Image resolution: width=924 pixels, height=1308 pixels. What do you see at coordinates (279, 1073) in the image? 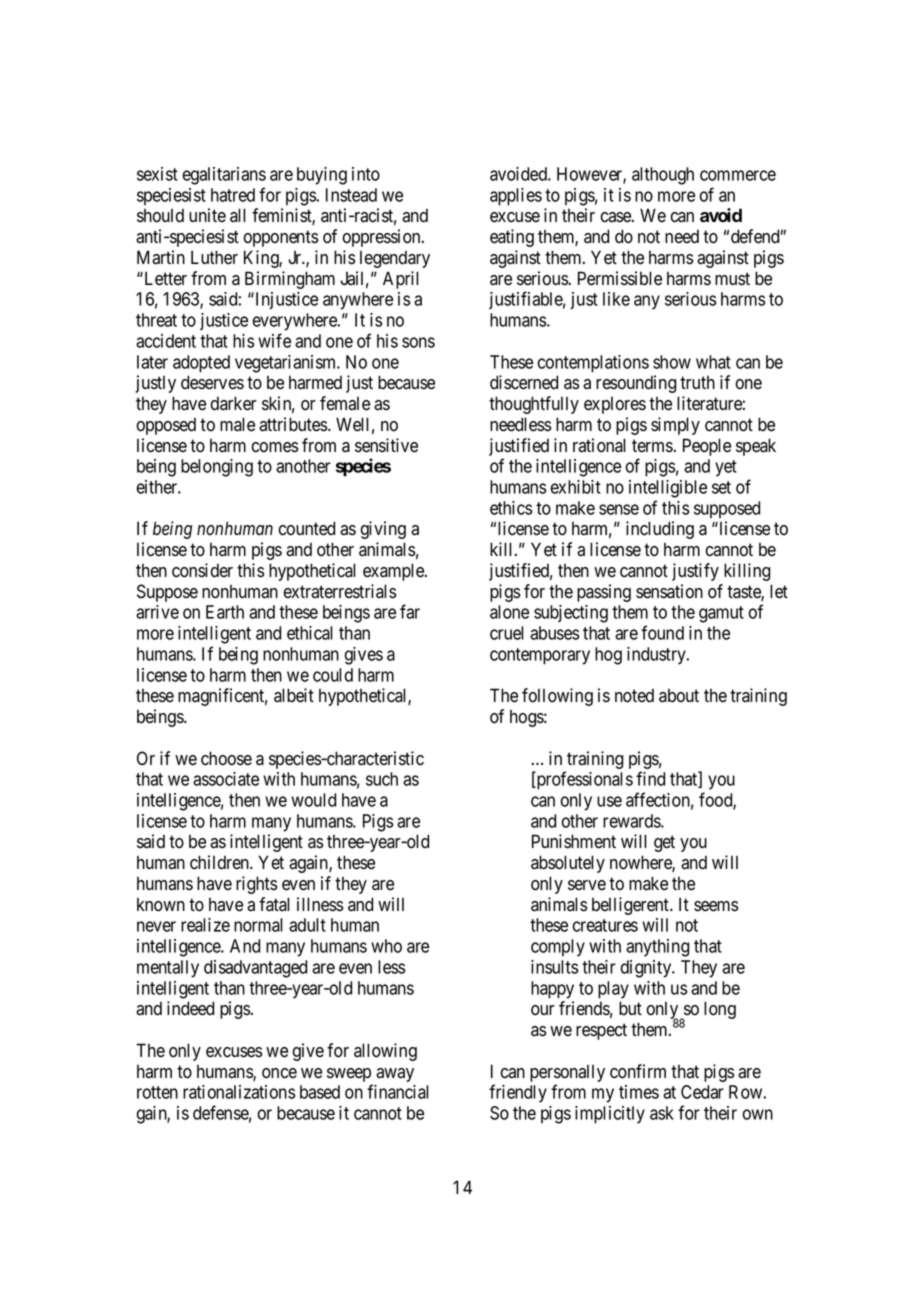
I see `once` at bounding box center [279, 1073].
